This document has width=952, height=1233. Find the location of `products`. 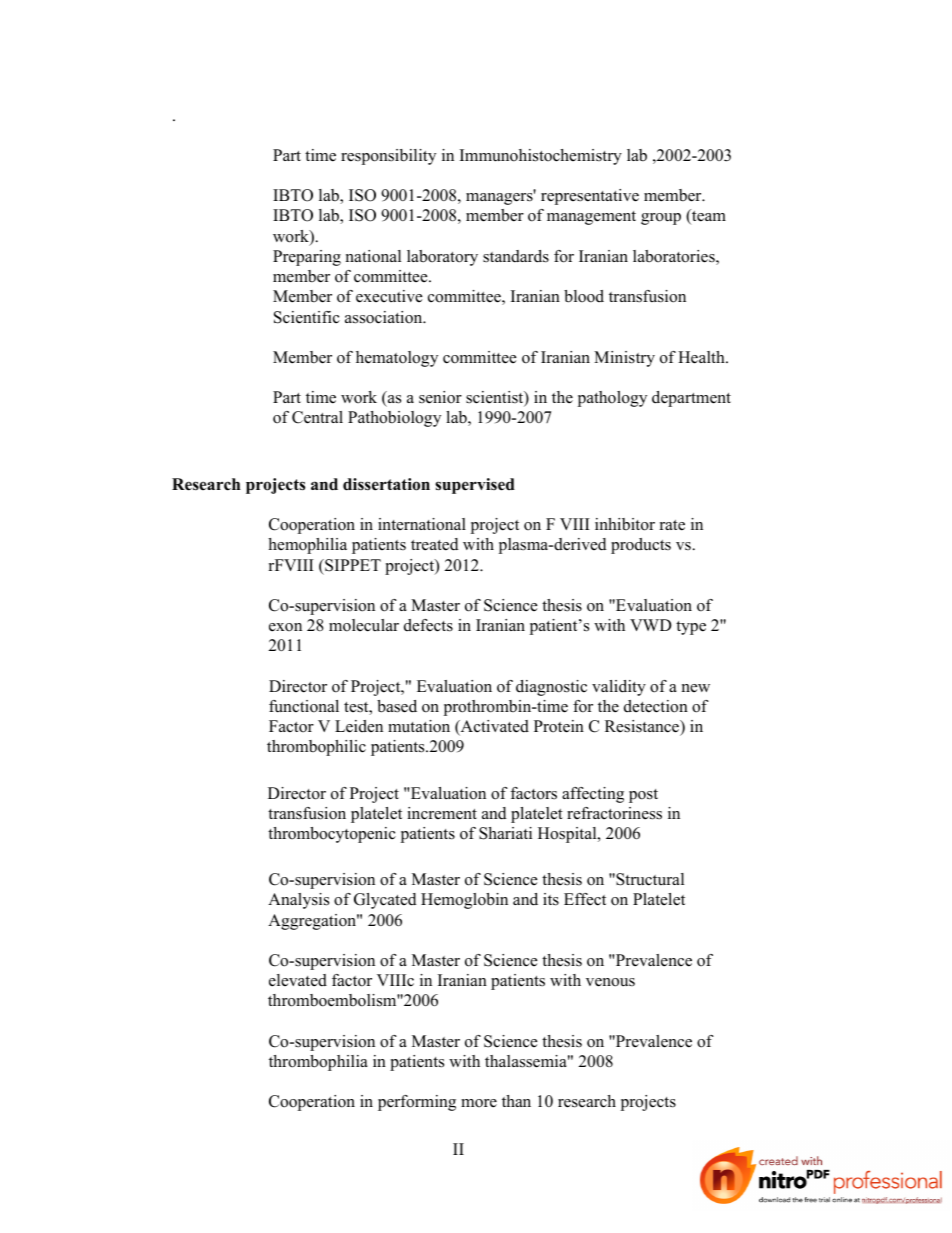

products is located at coordinates (641, 546).
